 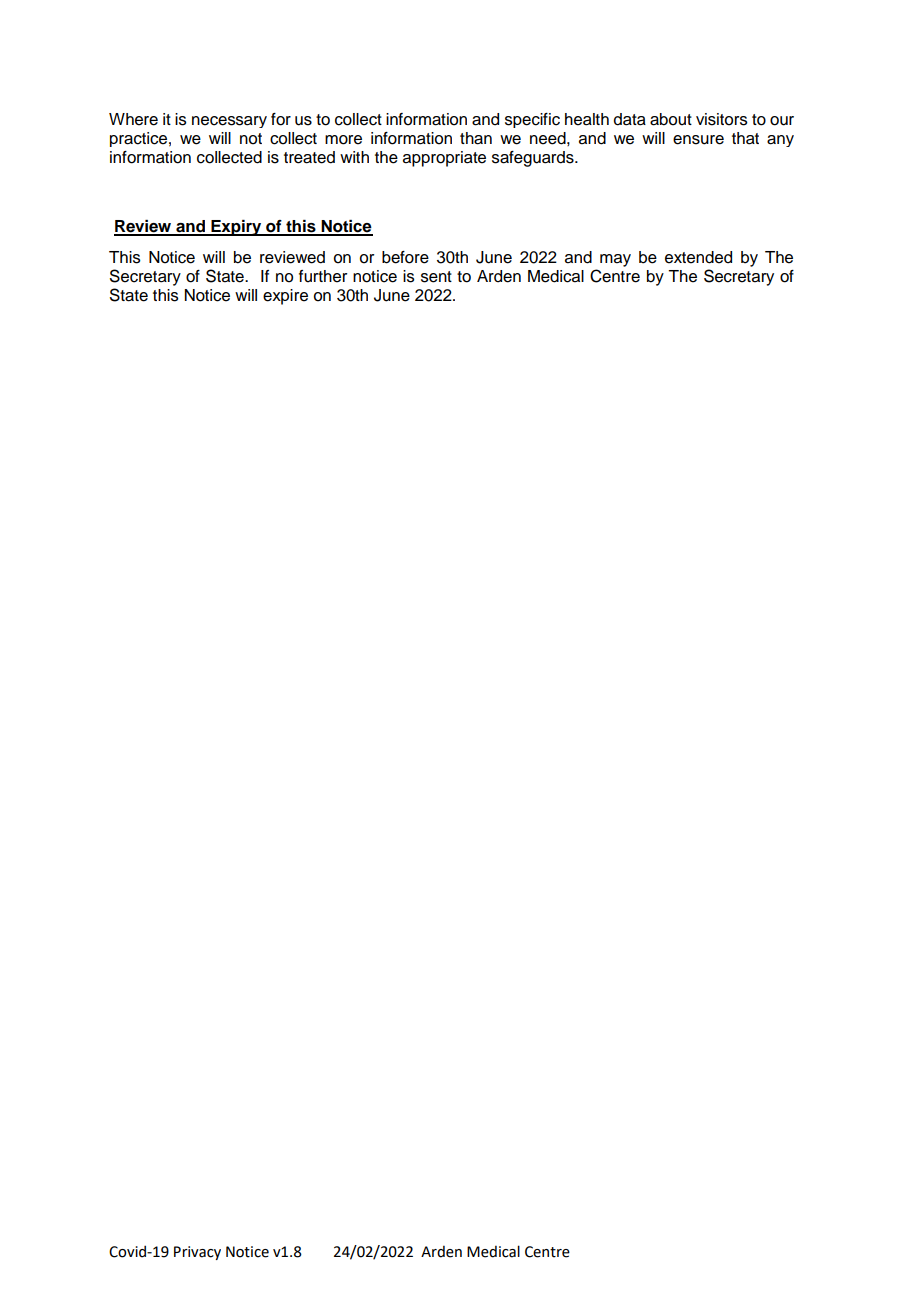 What do you see at coordinates (444, 159) in the document?
I see `appropriate` at bounding box center [444, 159].
